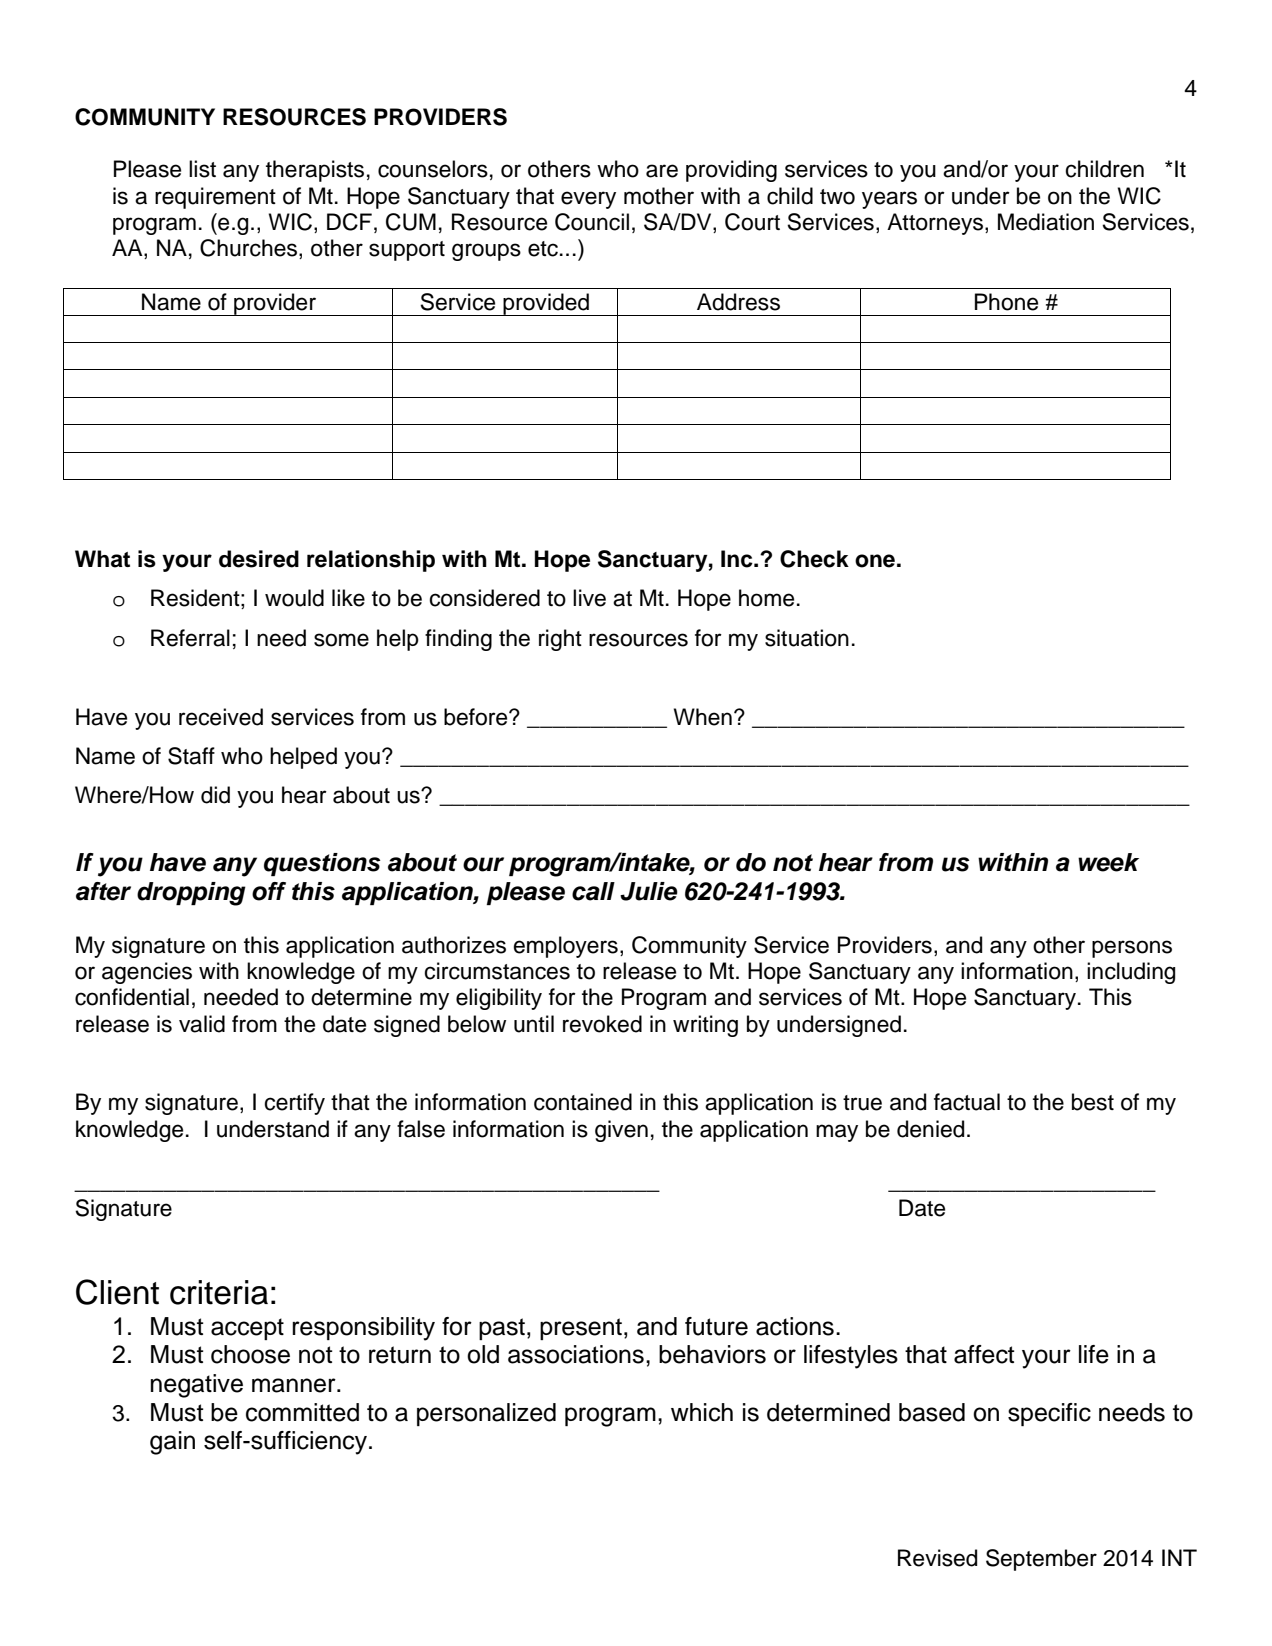 The width and height of the screenshot is (1272, 1646). I want to click on requirement, so click(215, 198).
